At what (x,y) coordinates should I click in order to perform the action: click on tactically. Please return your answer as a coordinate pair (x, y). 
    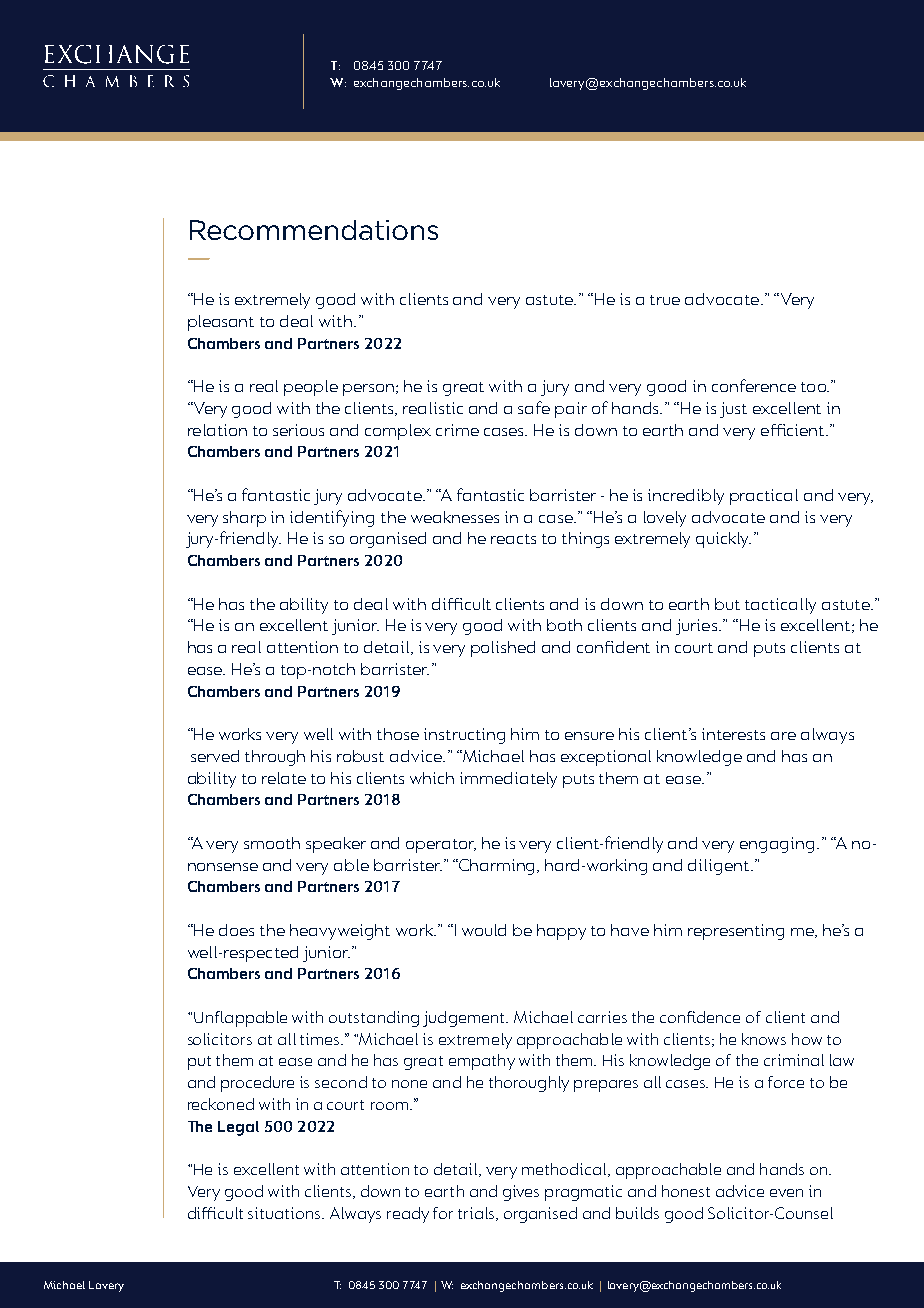
    Looking at the image, I should click on (780, 606).
